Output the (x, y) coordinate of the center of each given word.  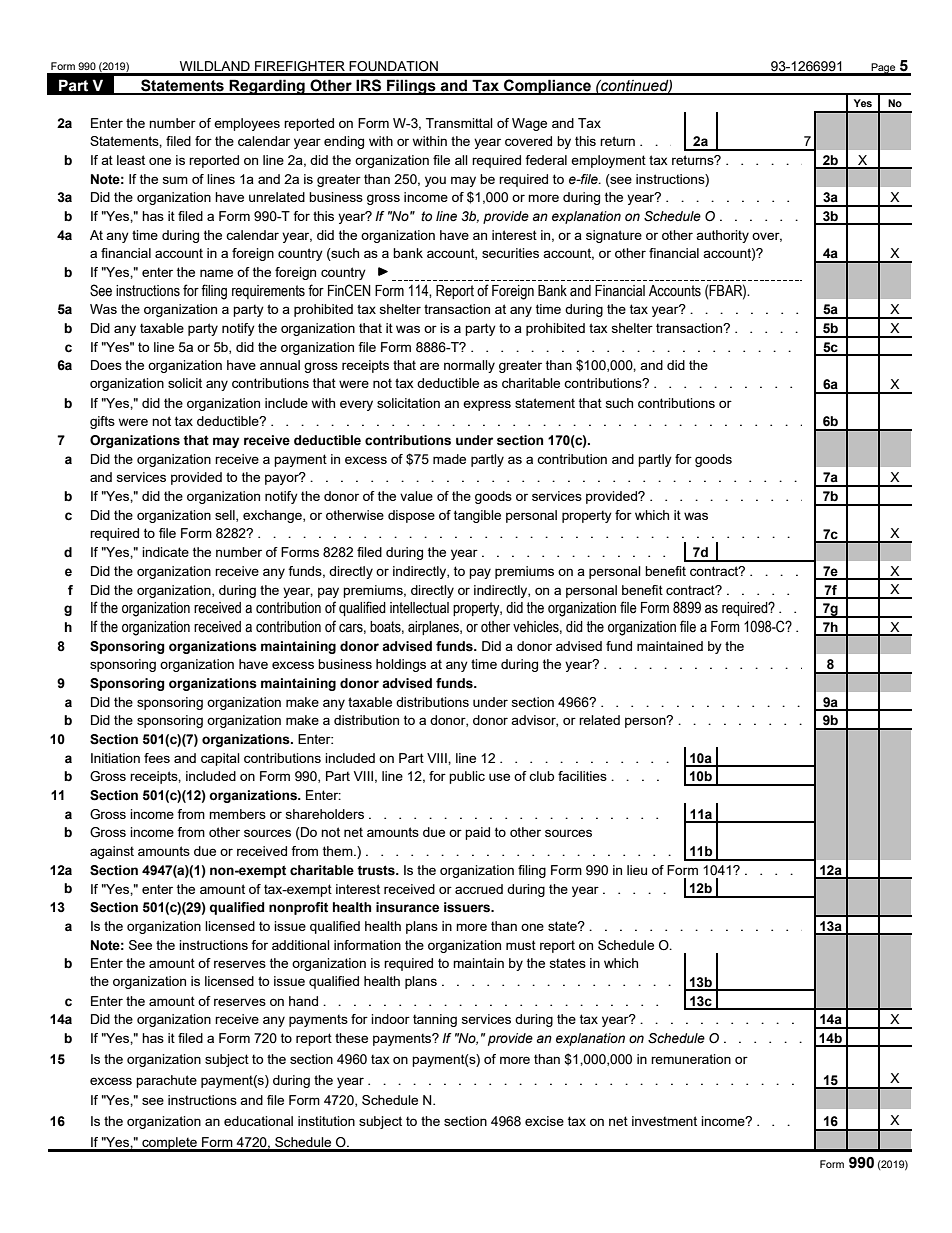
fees (157, 758)
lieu (637, 870)
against (112, 852)
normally (469, 366)
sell (226, 516)
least (131, 160)
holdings (401, 665)
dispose (411, 516)
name (216, 273)
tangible (477, 516)
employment (608, 161)
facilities (582, 776)
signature (614, 236)
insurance (407, 907)
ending (344, 142)
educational (258, 1121)
